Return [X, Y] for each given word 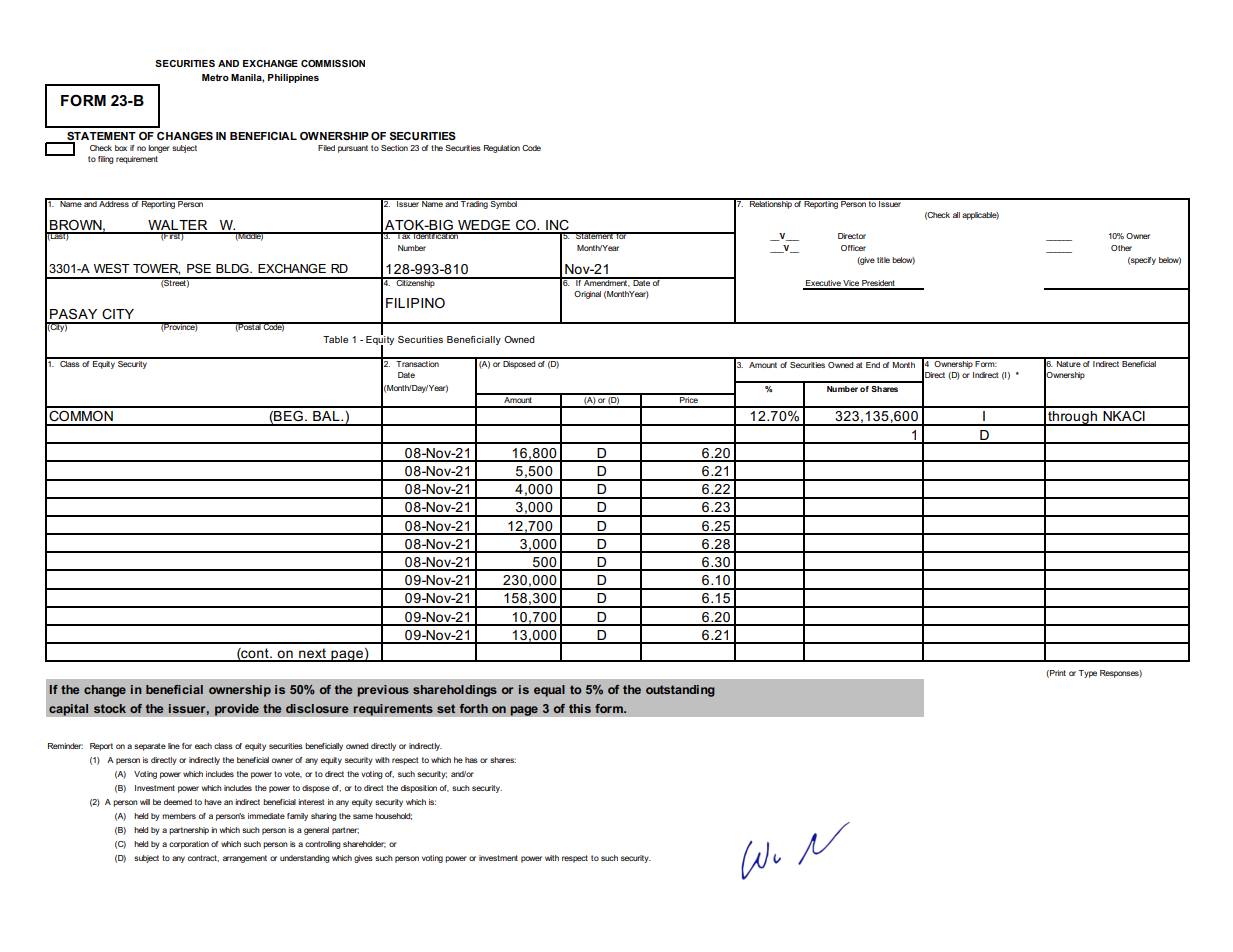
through [1072, 418]
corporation [189, 845]
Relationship [771, 204]
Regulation [502, 149]
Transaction [417, 362]
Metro [215, 77]
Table [335, 339]
